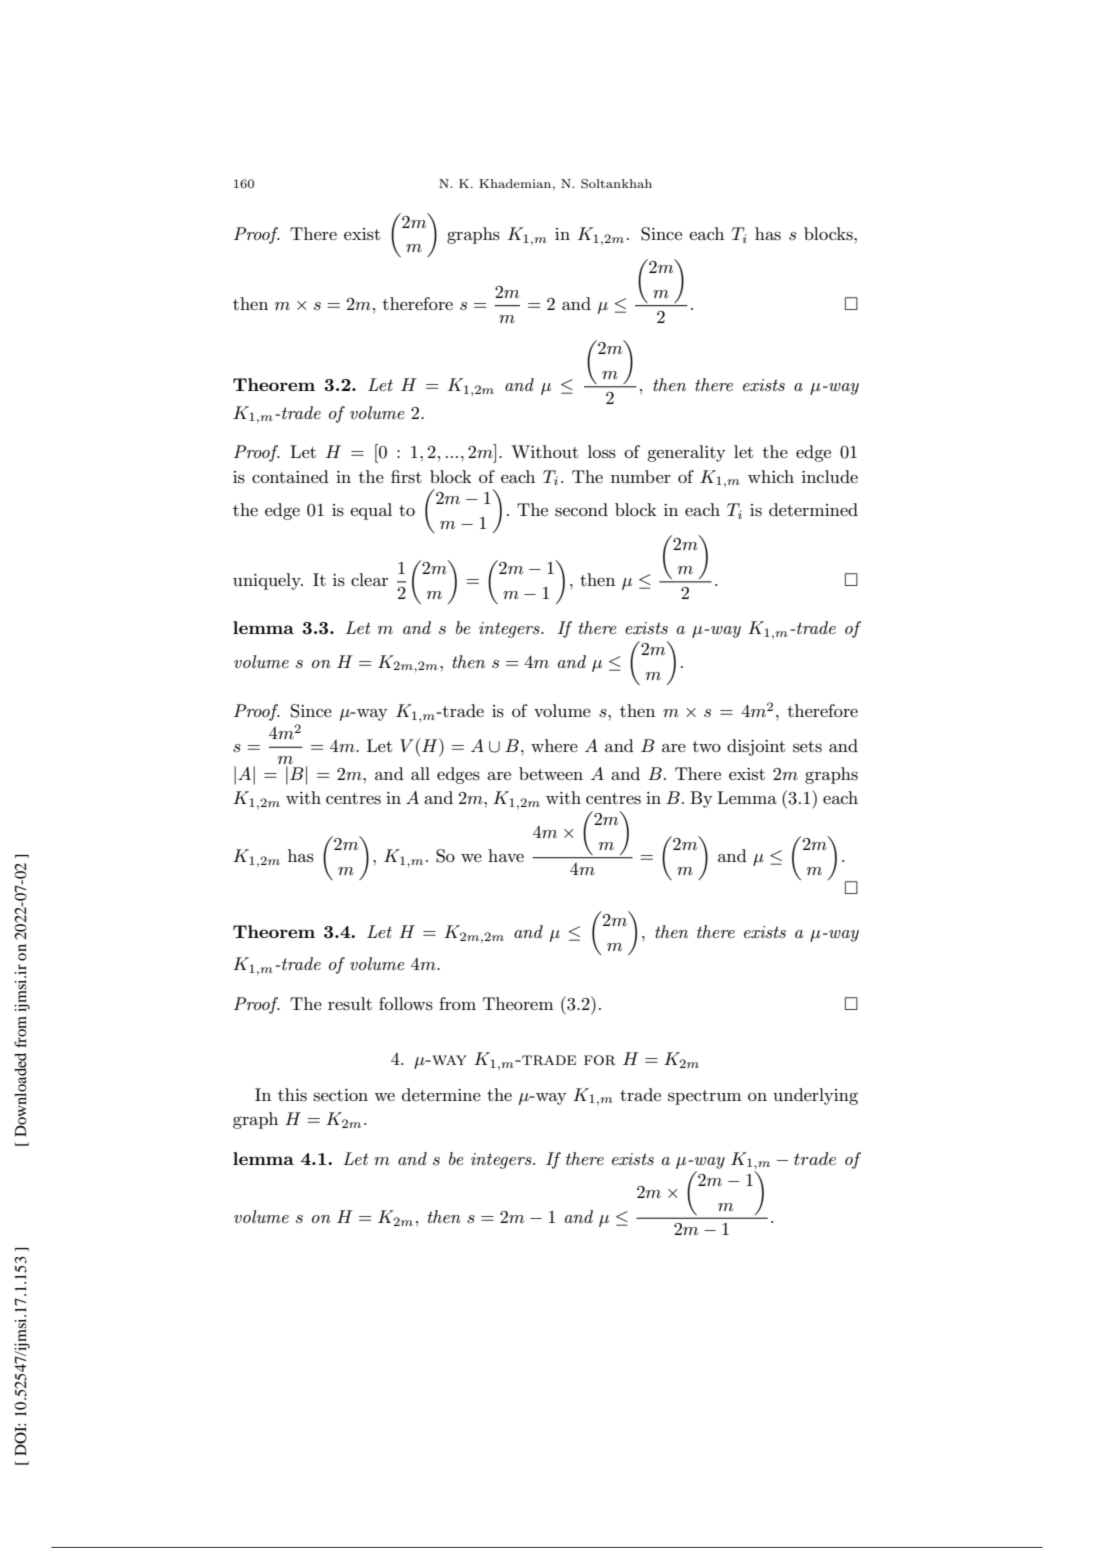  I want to click on between, so click(551, 773).
